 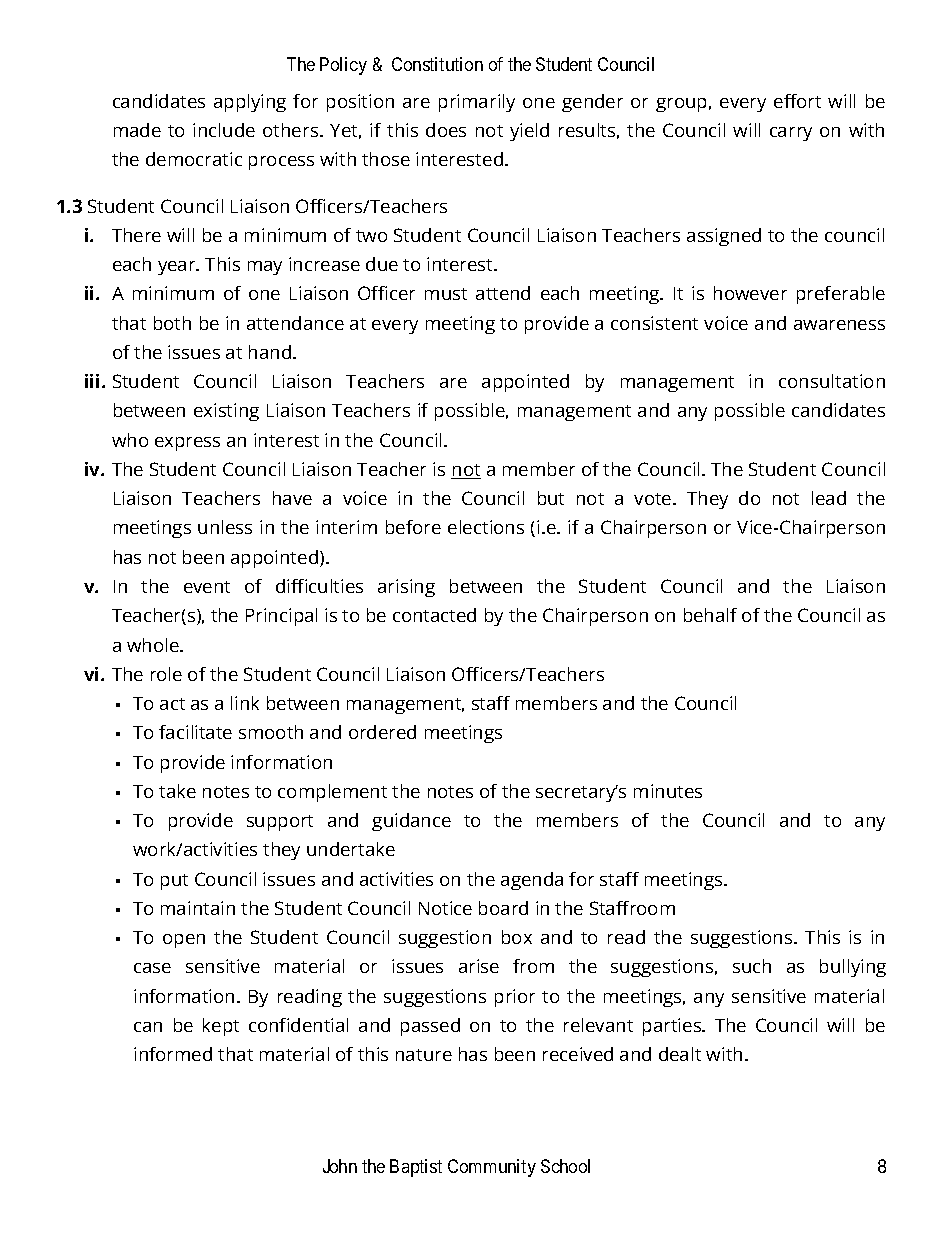 I want to click on such, so click(x=752, y=966).
